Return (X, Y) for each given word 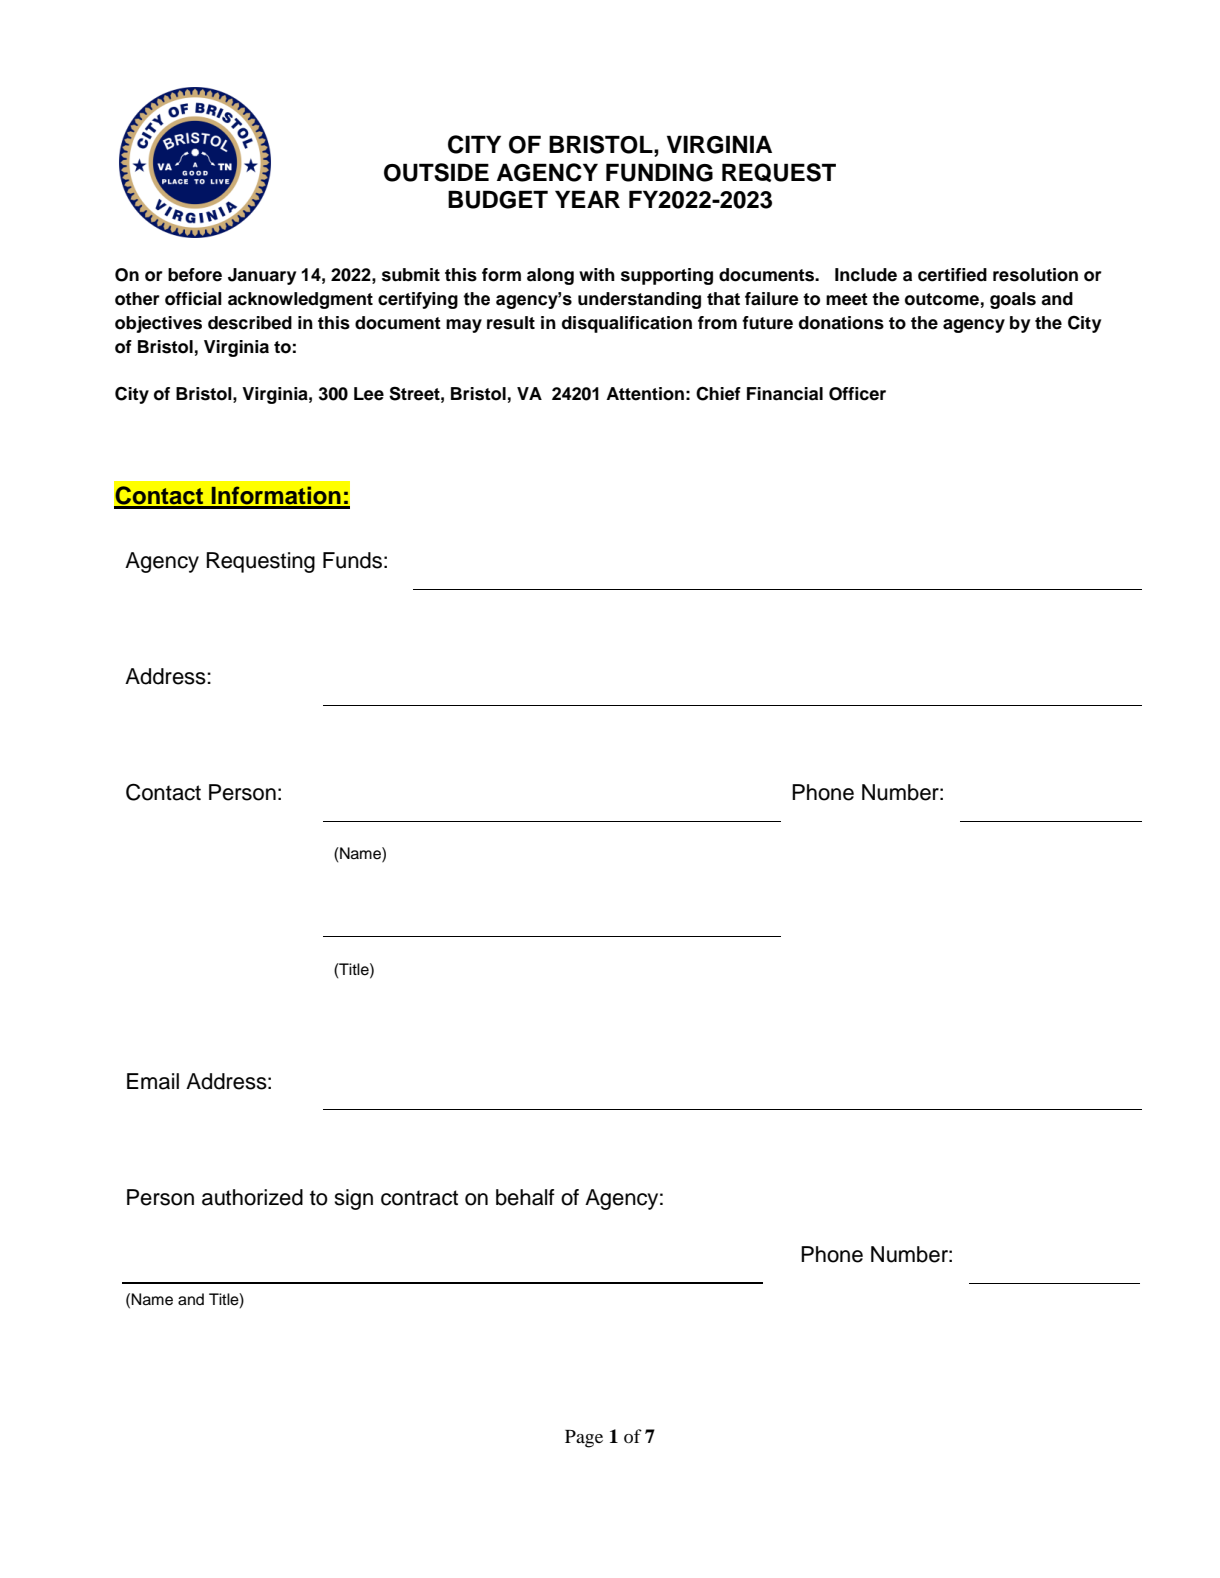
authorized (252, 1197)
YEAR (587, 199)
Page (584, 1439)
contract (419, 1198)
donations (841, 323)
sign (353, 1199)
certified (952, 275)
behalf (525, 1197)
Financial (785, 394)
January (262, 276)
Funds (352, 560)
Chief (718, 393)
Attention (645, 394)
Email (153, 1081)
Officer (857, 394)
